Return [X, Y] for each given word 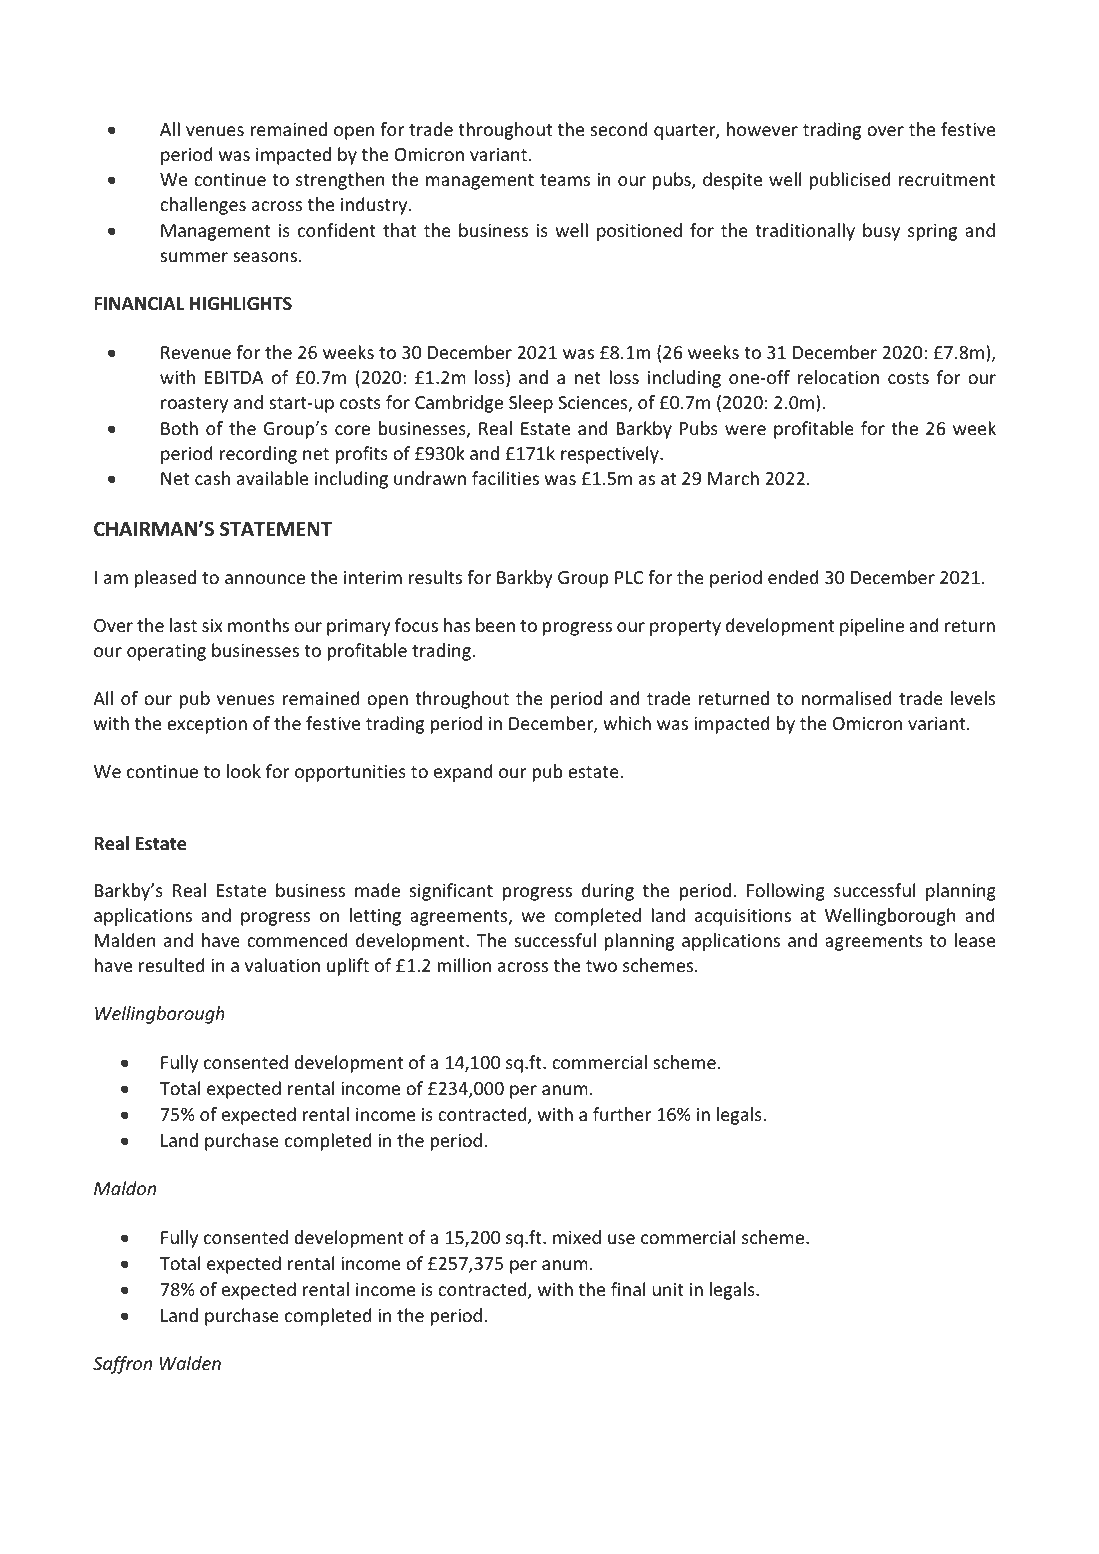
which [627, 723]
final [628, 1289]
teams [565, 180]
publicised [850, 181]
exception [207, 725]
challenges [203, 206]
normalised [846, 698]
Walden [190, 1363]
